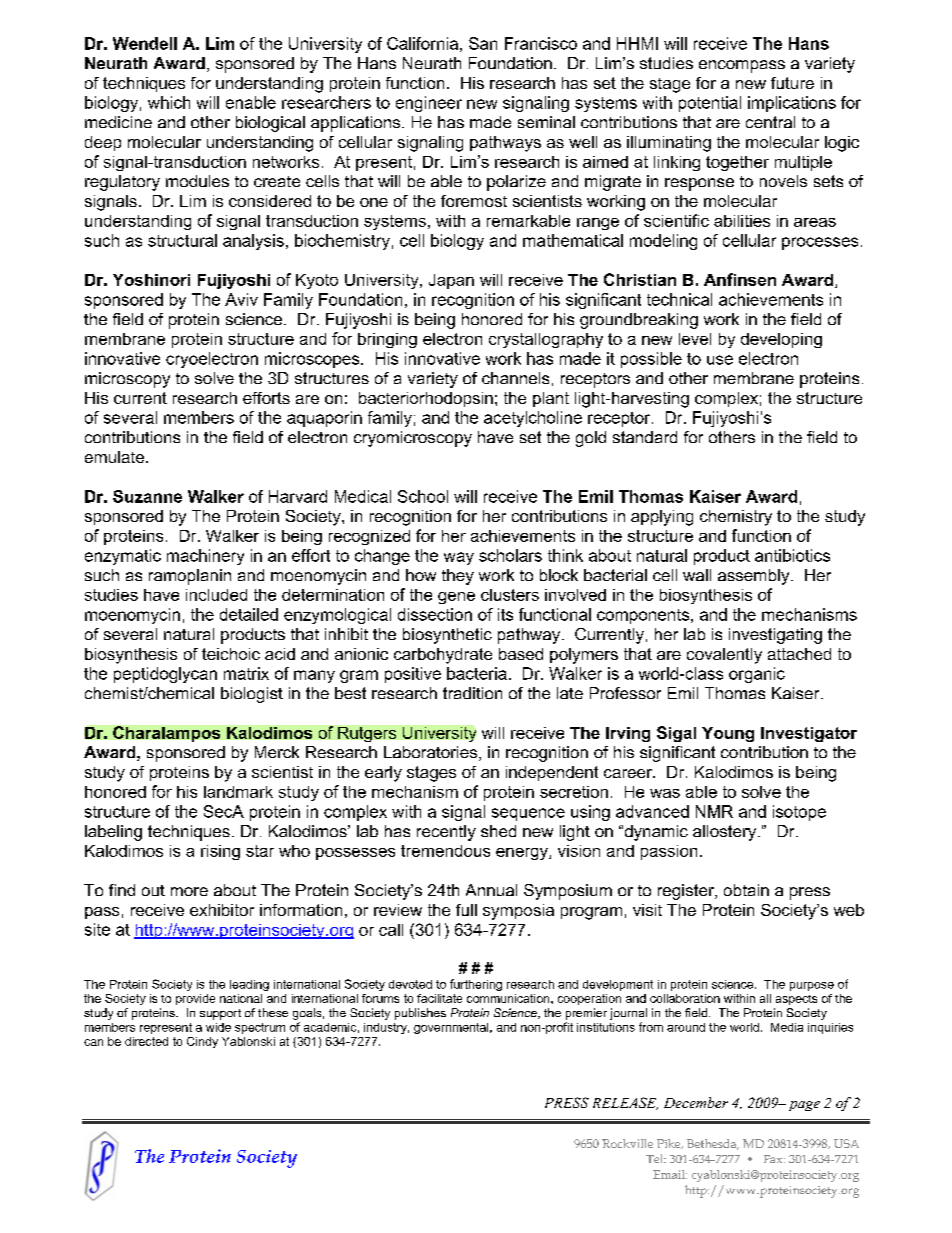 The height and width of the screenshot is (1233, 952). What do you see at coordinates (799, 813) in the screenshot?
I see `isotope` at bounding box center [799, 813].
